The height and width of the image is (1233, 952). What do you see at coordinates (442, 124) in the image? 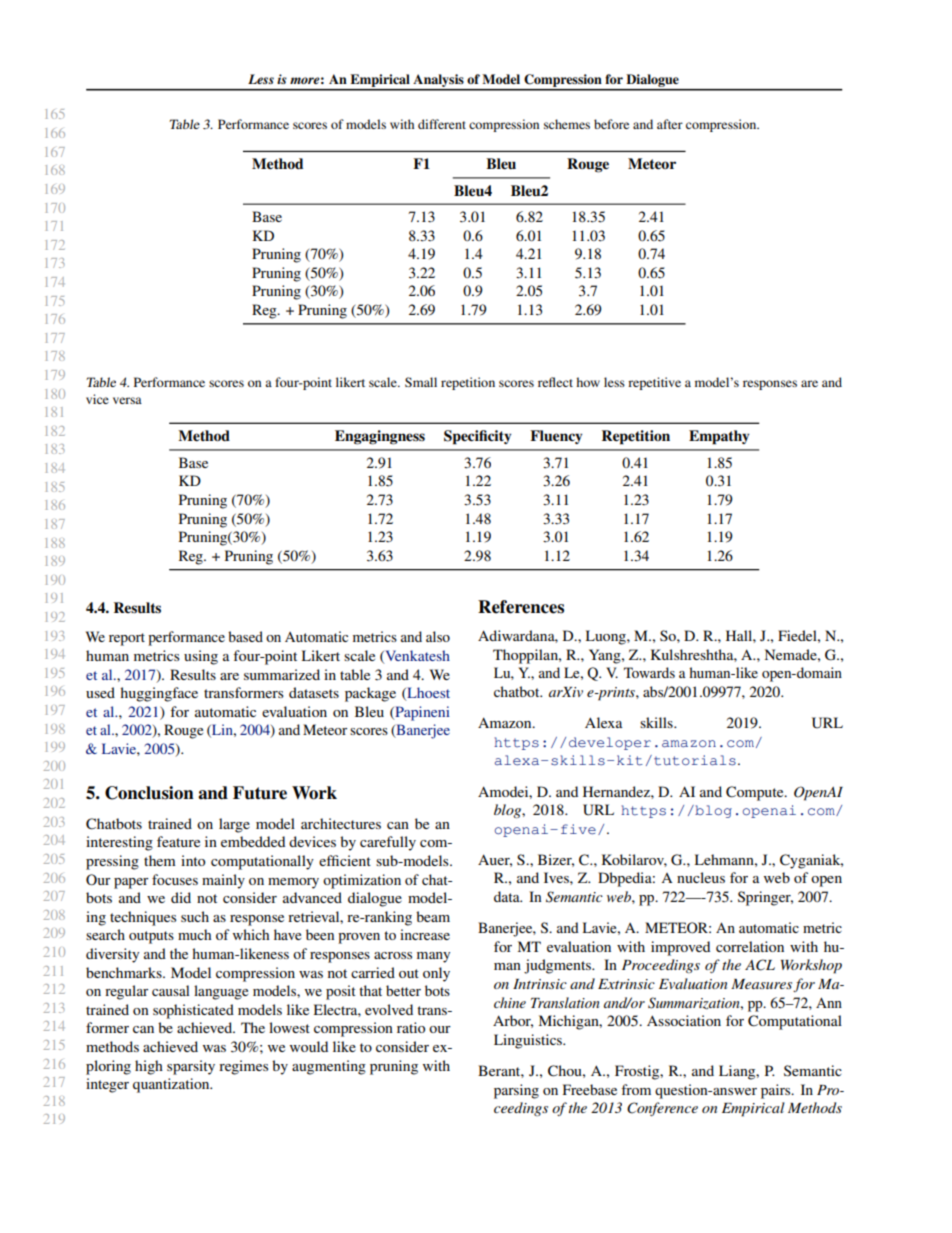
I see `different` at bounding box center [442, 124].
